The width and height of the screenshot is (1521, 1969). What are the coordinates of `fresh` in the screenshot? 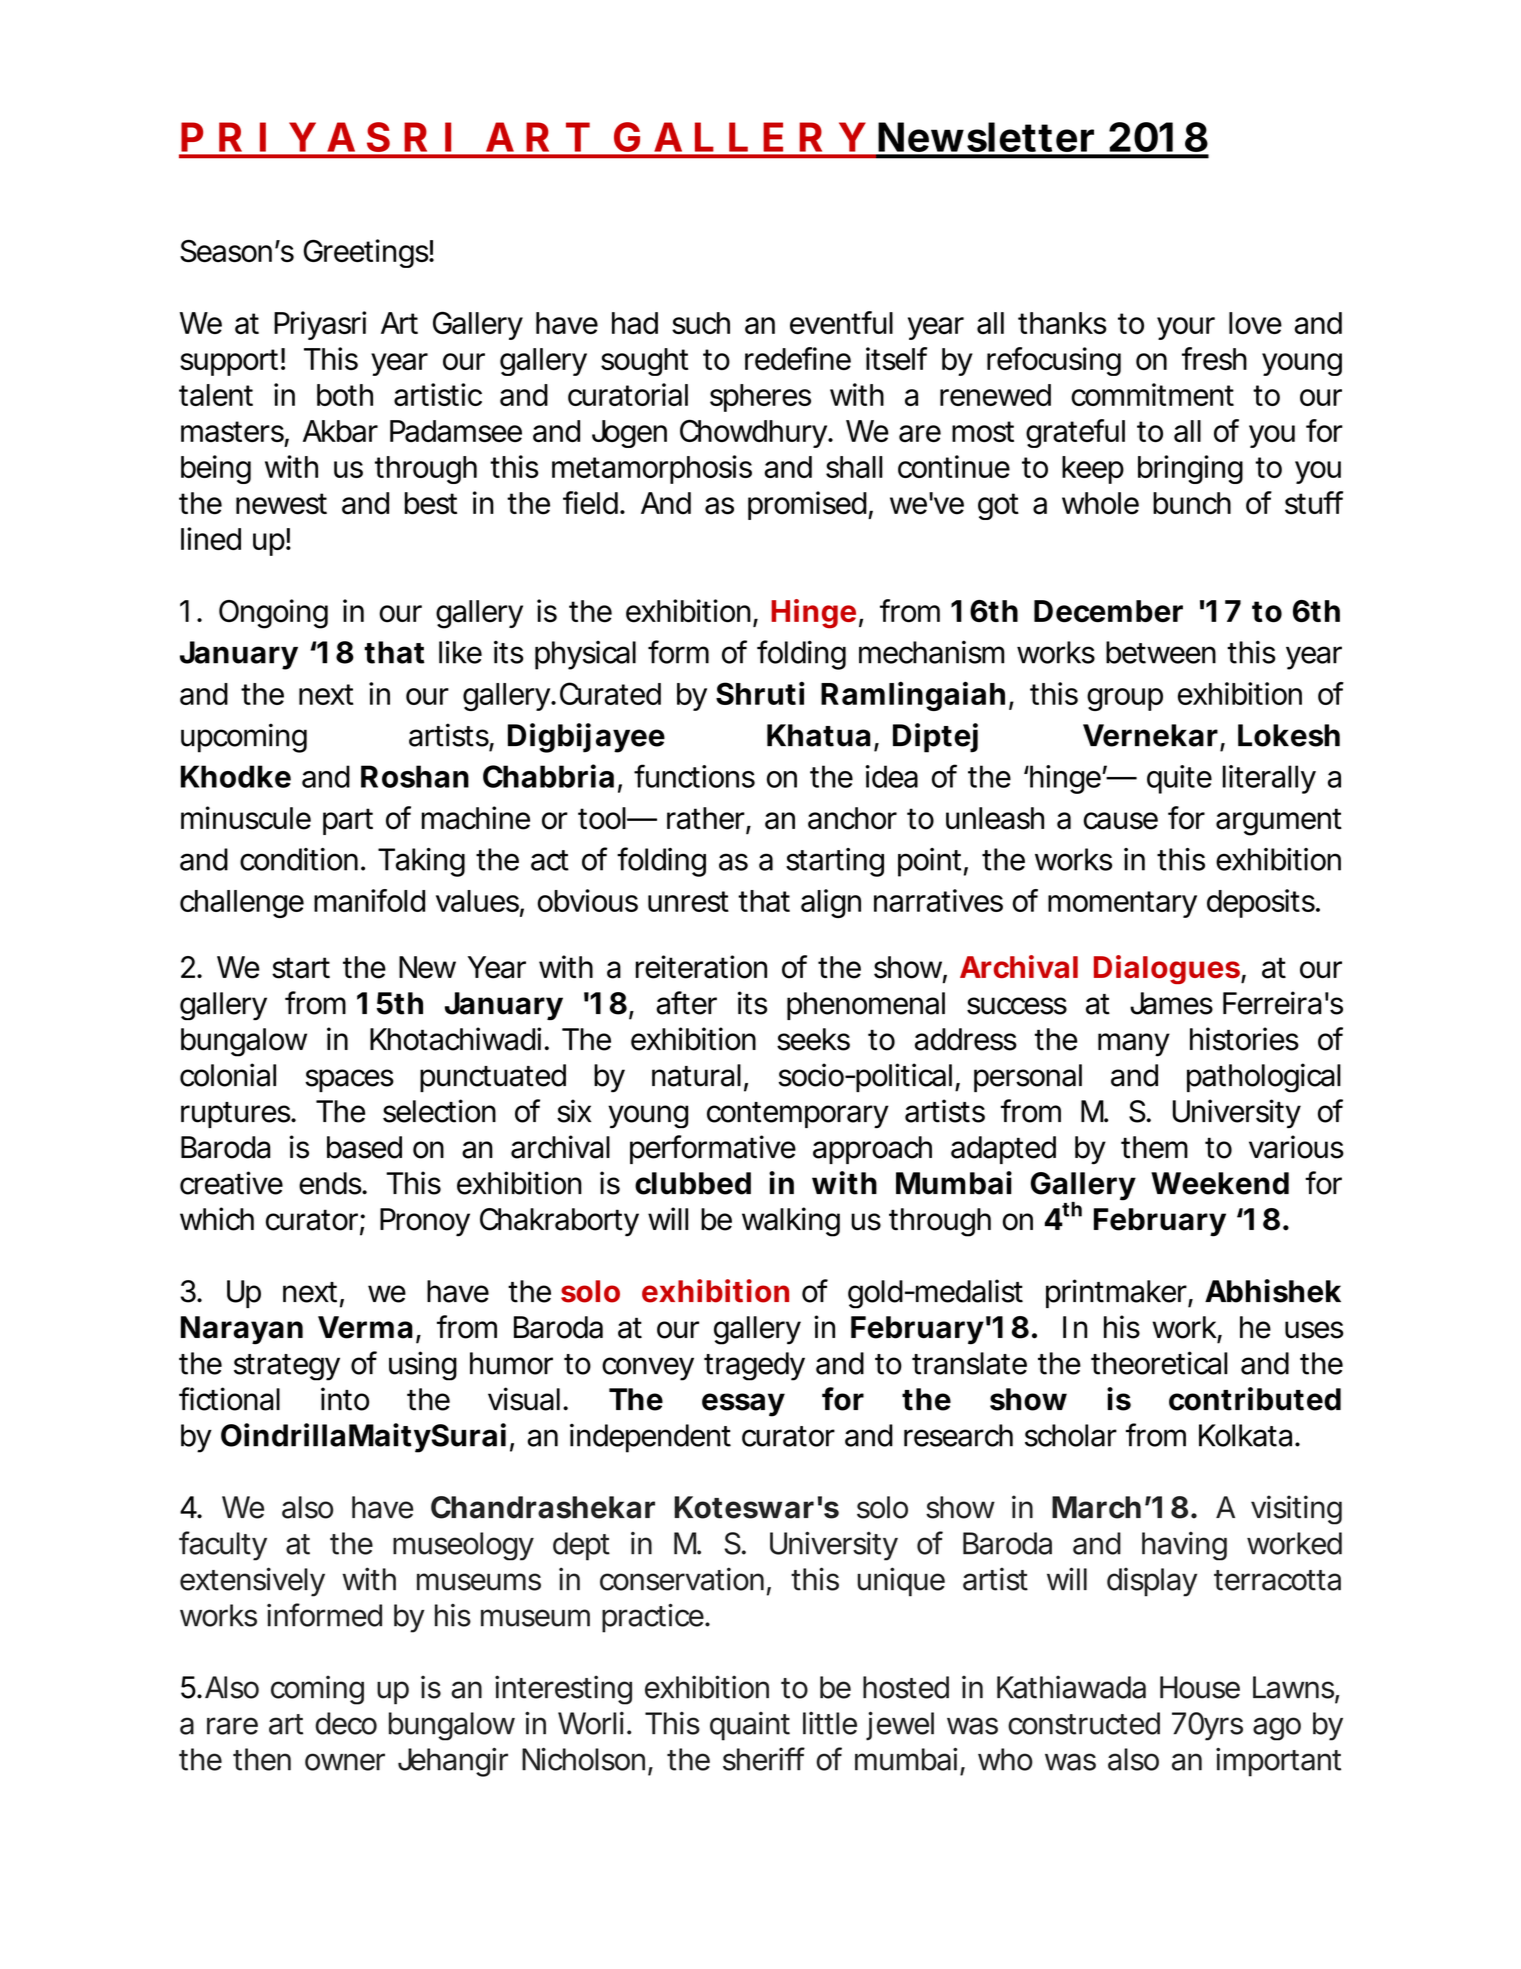 It's located at (1214, 358).
